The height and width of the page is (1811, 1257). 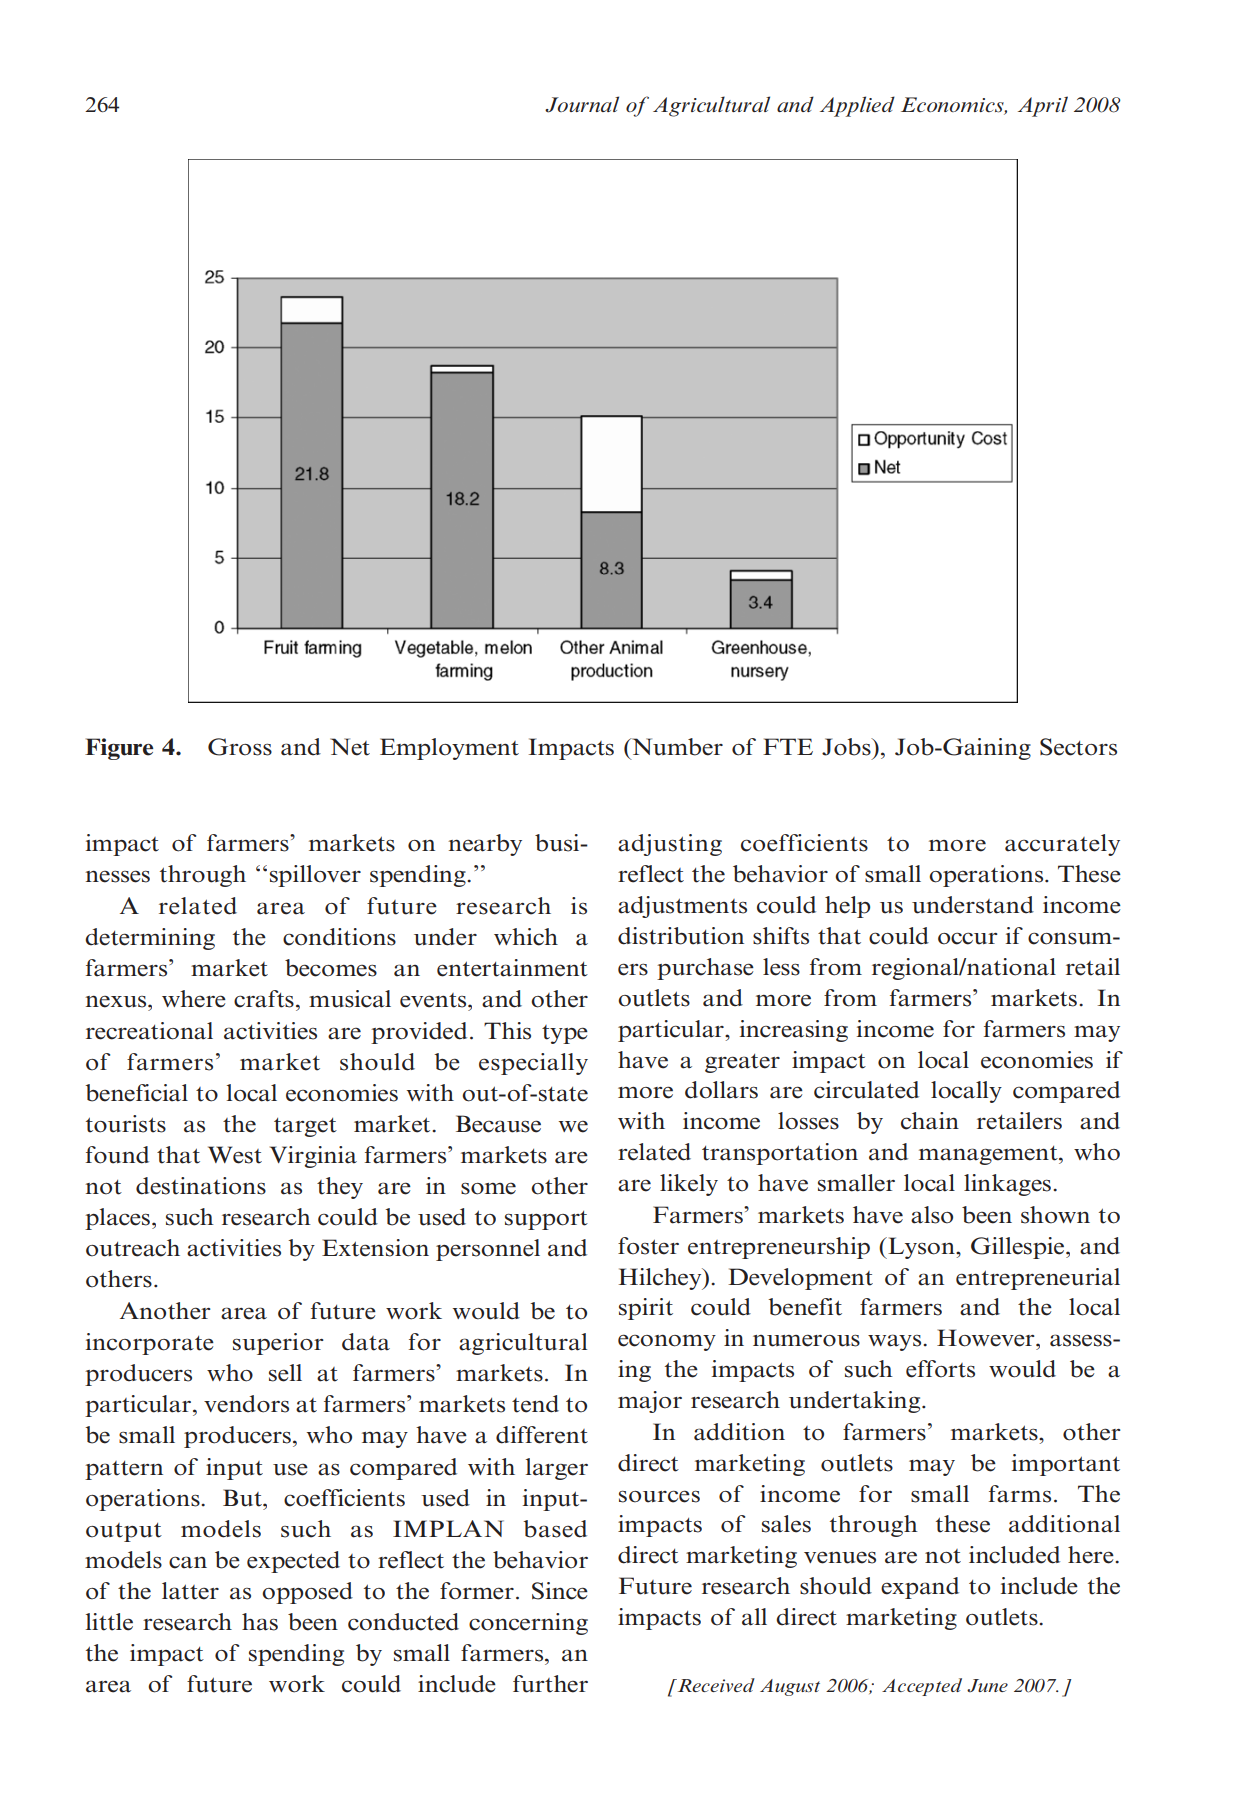 I want to click on Jobs, so click(x=847, y=747).
